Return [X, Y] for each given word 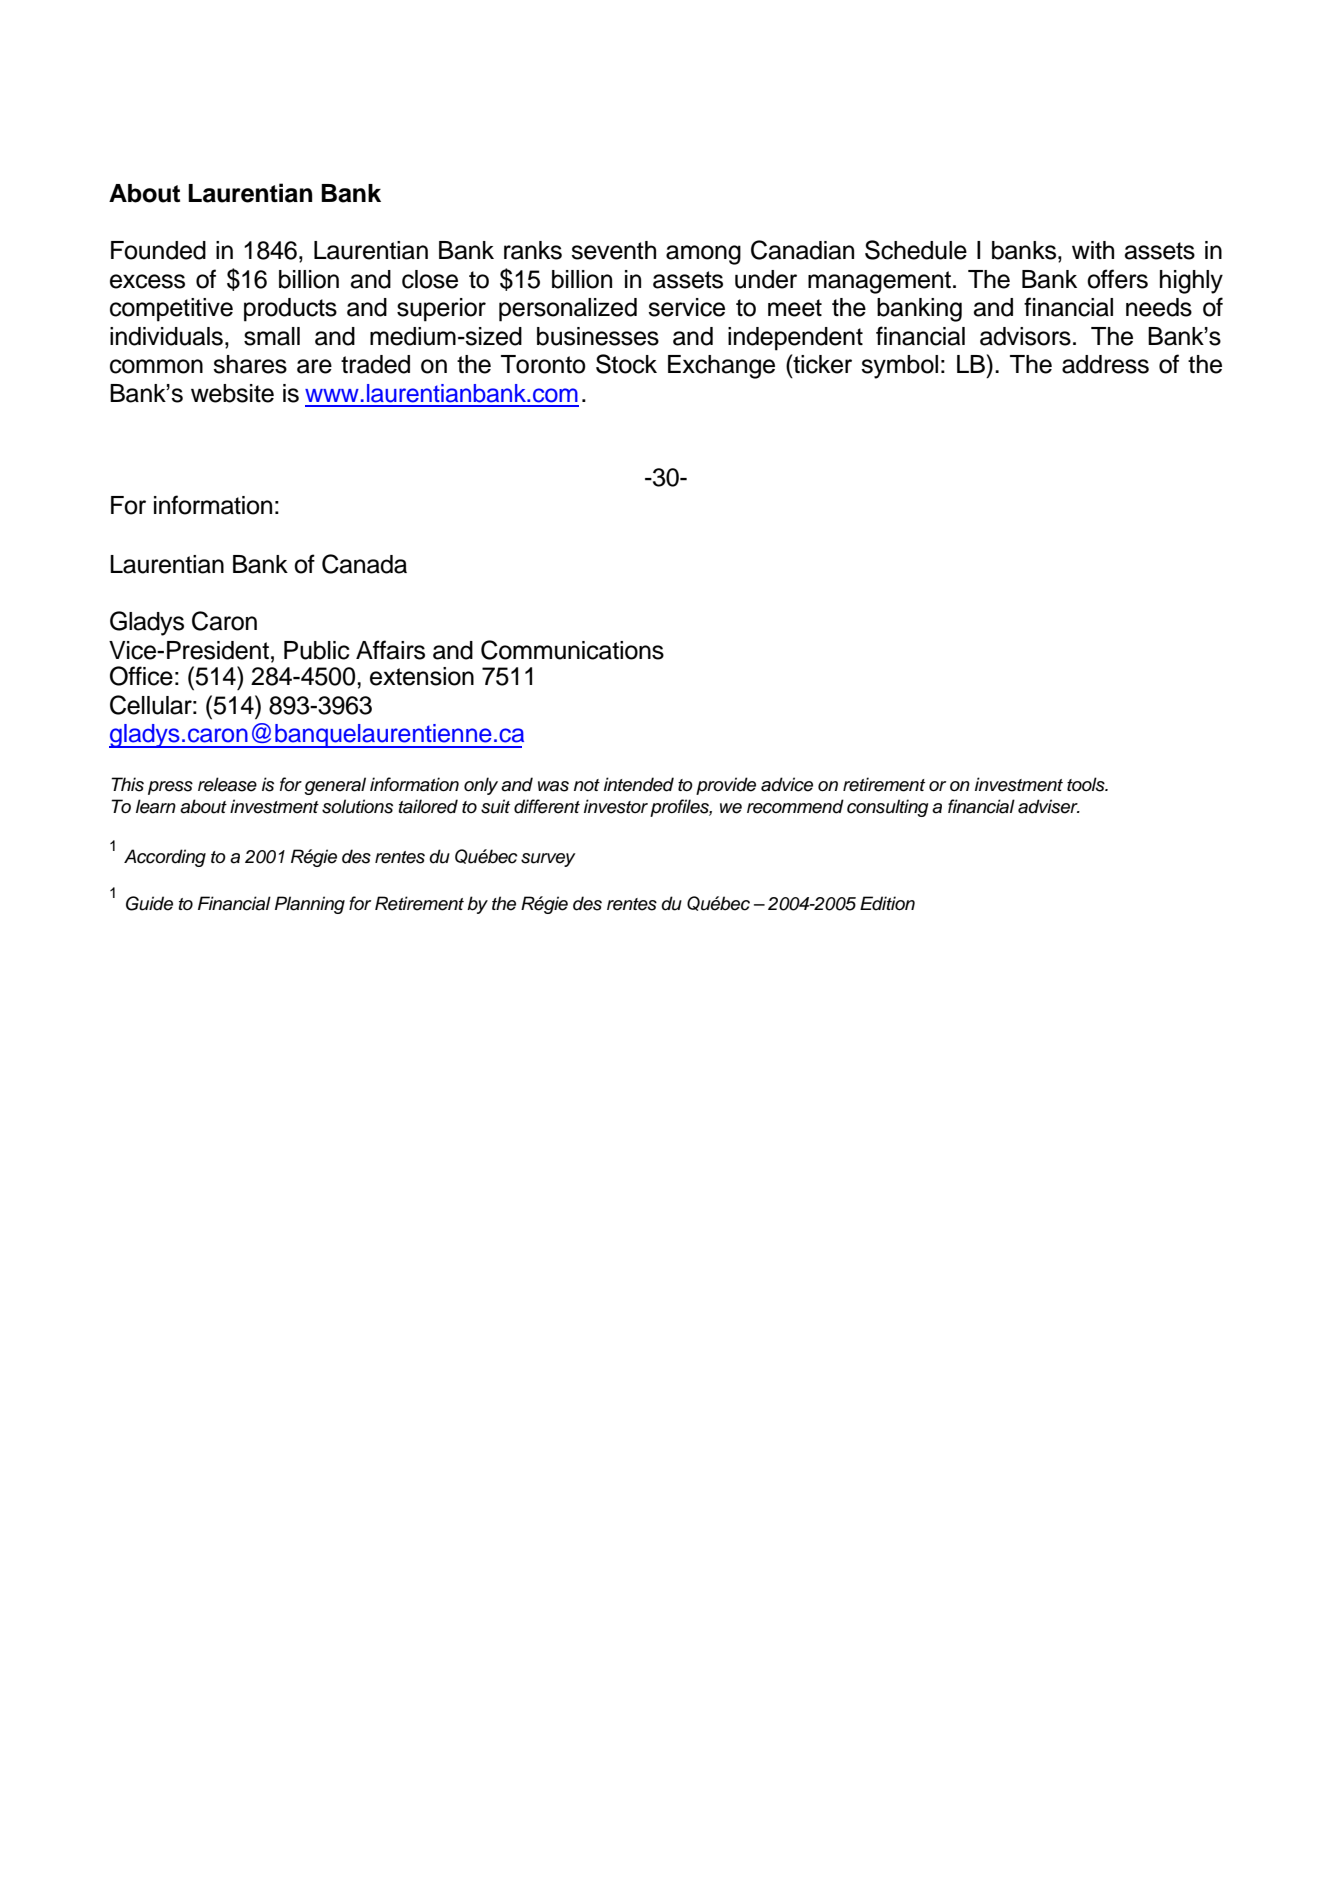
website [232, 393]
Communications [572, 650]
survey [548, 860]
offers [1117, 279]
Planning [310, 905]
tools [1087, 784]
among [703, 255]
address [1105, 364]
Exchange [721, 367]
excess [147, 281]
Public [317, 650]
